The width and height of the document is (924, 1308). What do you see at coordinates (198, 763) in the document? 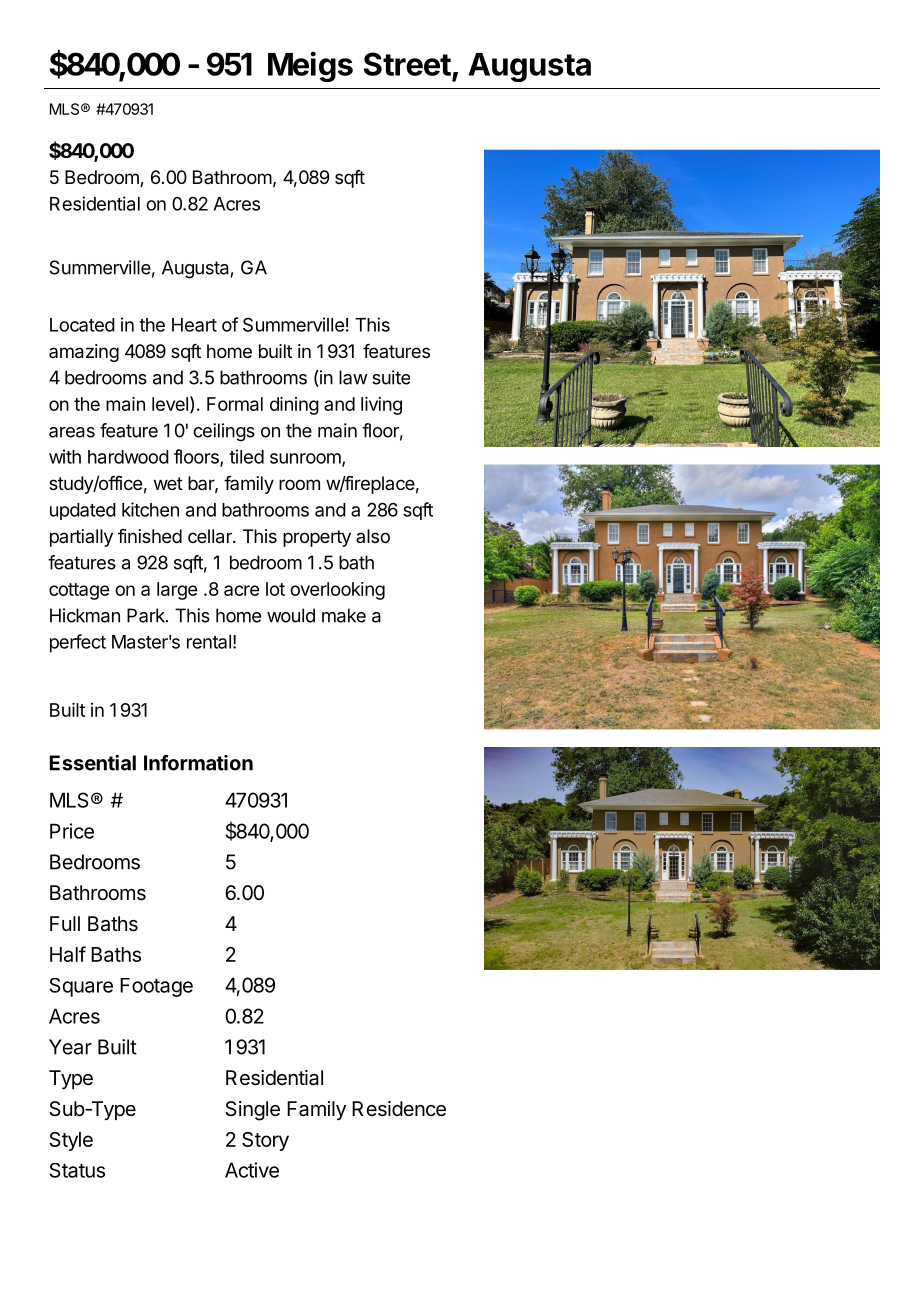
I see `Information` at bounding box center [198, 763].
